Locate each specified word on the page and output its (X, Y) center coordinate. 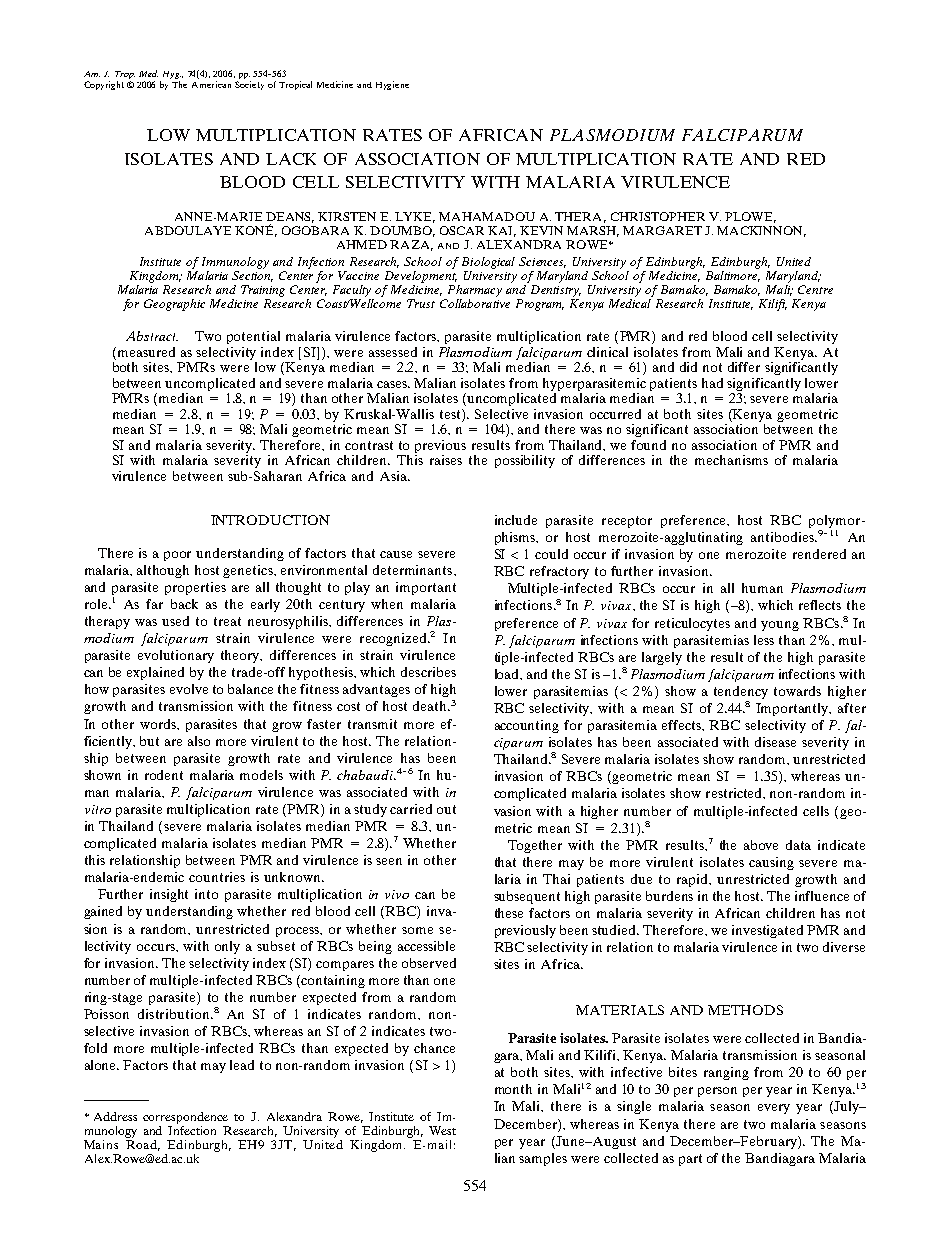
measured (145, 352)
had (712, 383)
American (211, 84)
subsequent (527, 897)
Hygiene (392, 85)
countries (217, 877)
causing (771, 863)
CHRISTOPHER (658, 216)
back (184, 604)
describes (428, 672)
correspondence (185, 1118)
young (780, 626)
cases (393, 384)
